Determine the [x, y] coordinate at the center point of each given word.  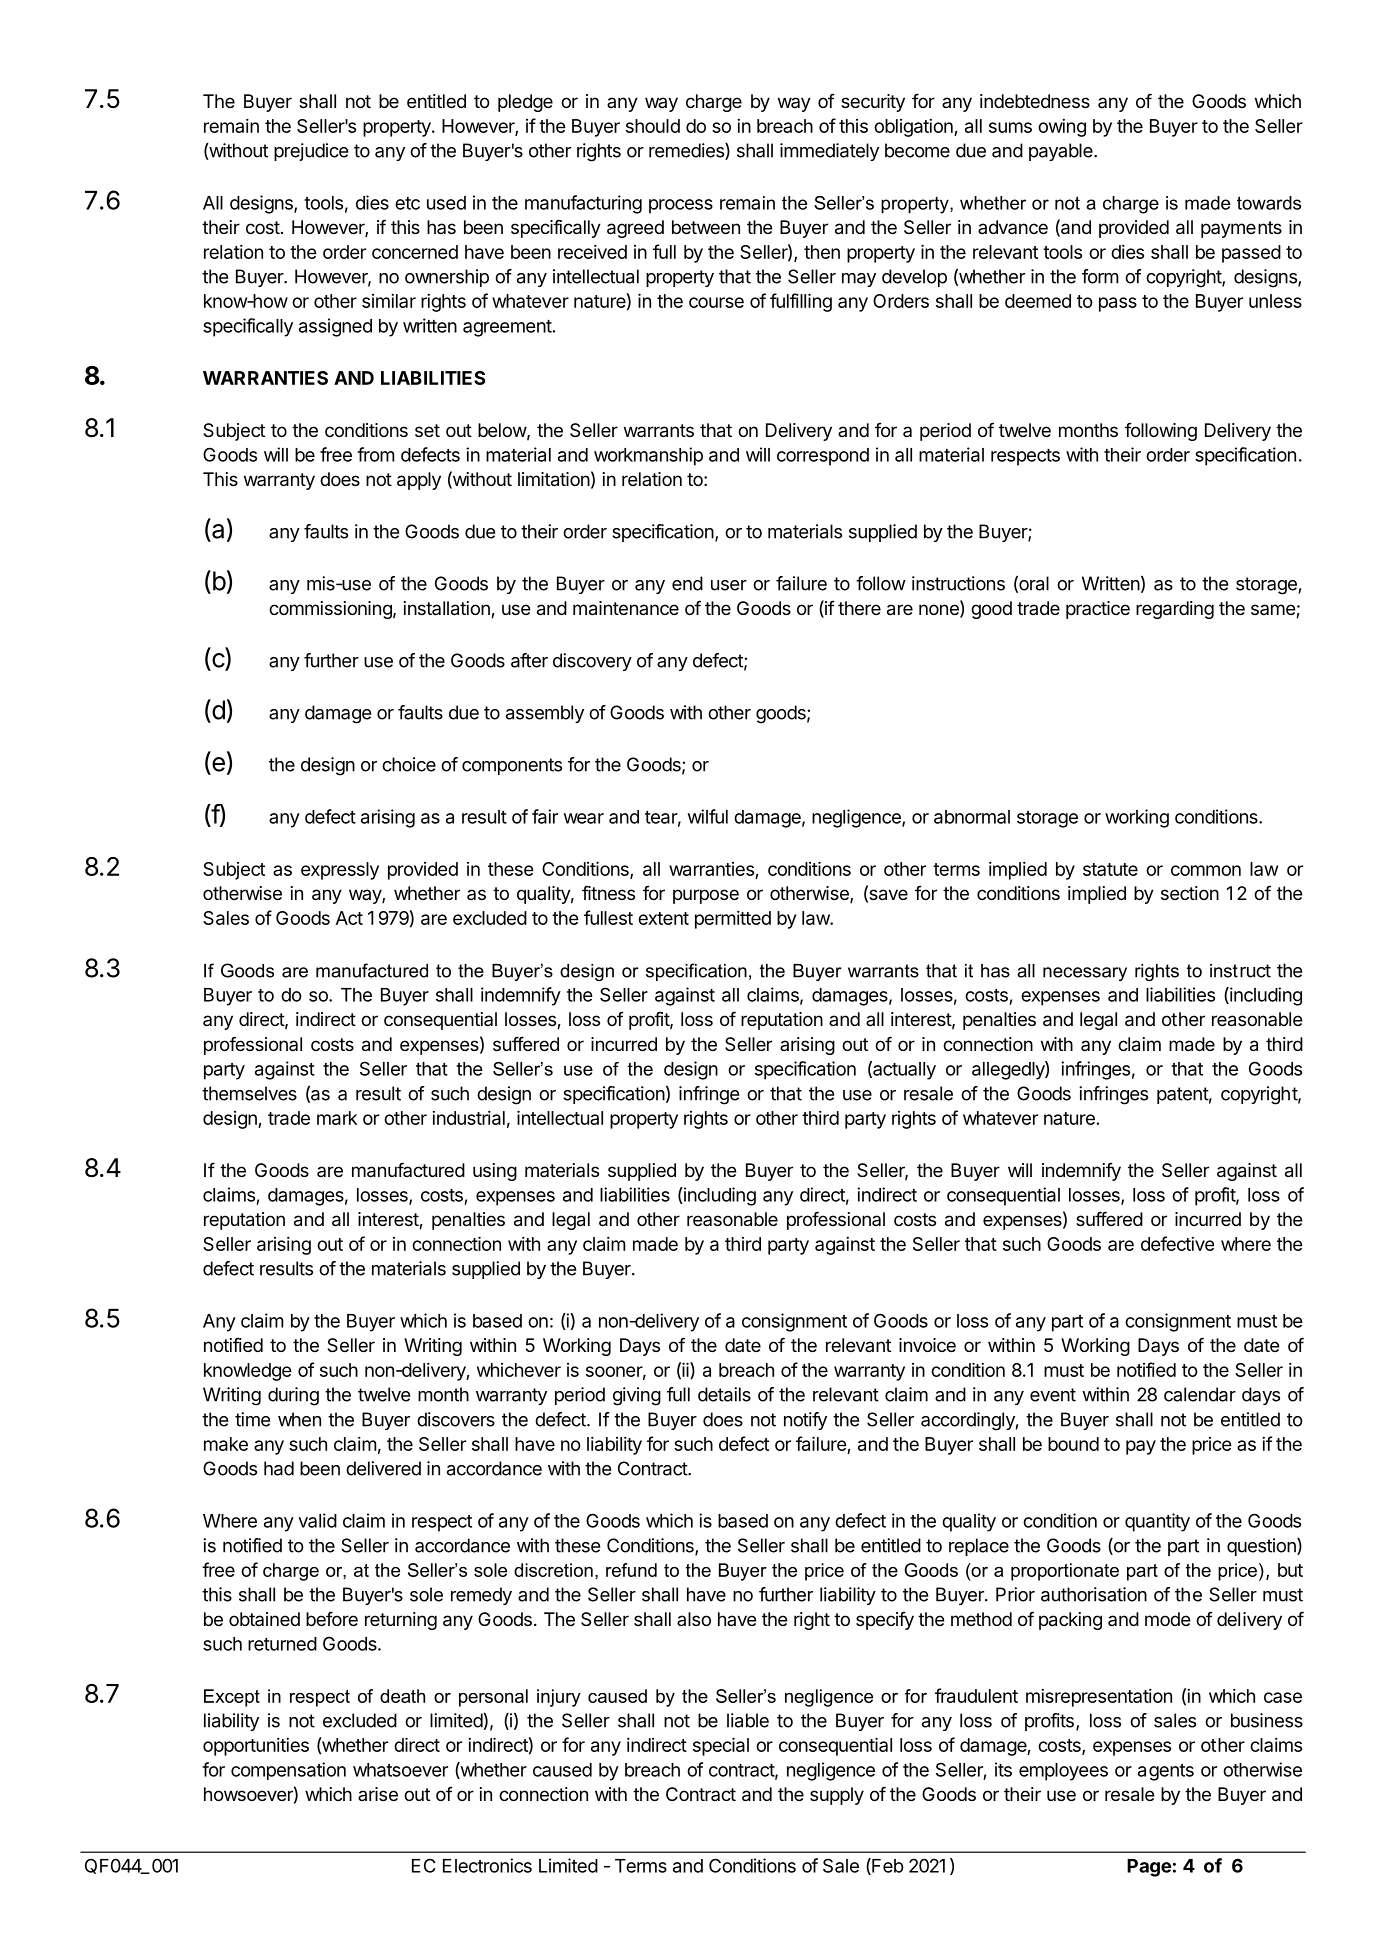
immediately [829, 152]
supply [837, 1796]
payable [1062, 152]
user [729, 585]
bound [1073, 1444]
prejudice [311, 152]
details [724, 1394]
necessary [1085, 974]
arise [378, 1794]
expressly [340, 871]
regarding [1175, 610]
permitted [733, 919]
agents [1166, 1772]
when [299, 1419]
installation [448, 609]
